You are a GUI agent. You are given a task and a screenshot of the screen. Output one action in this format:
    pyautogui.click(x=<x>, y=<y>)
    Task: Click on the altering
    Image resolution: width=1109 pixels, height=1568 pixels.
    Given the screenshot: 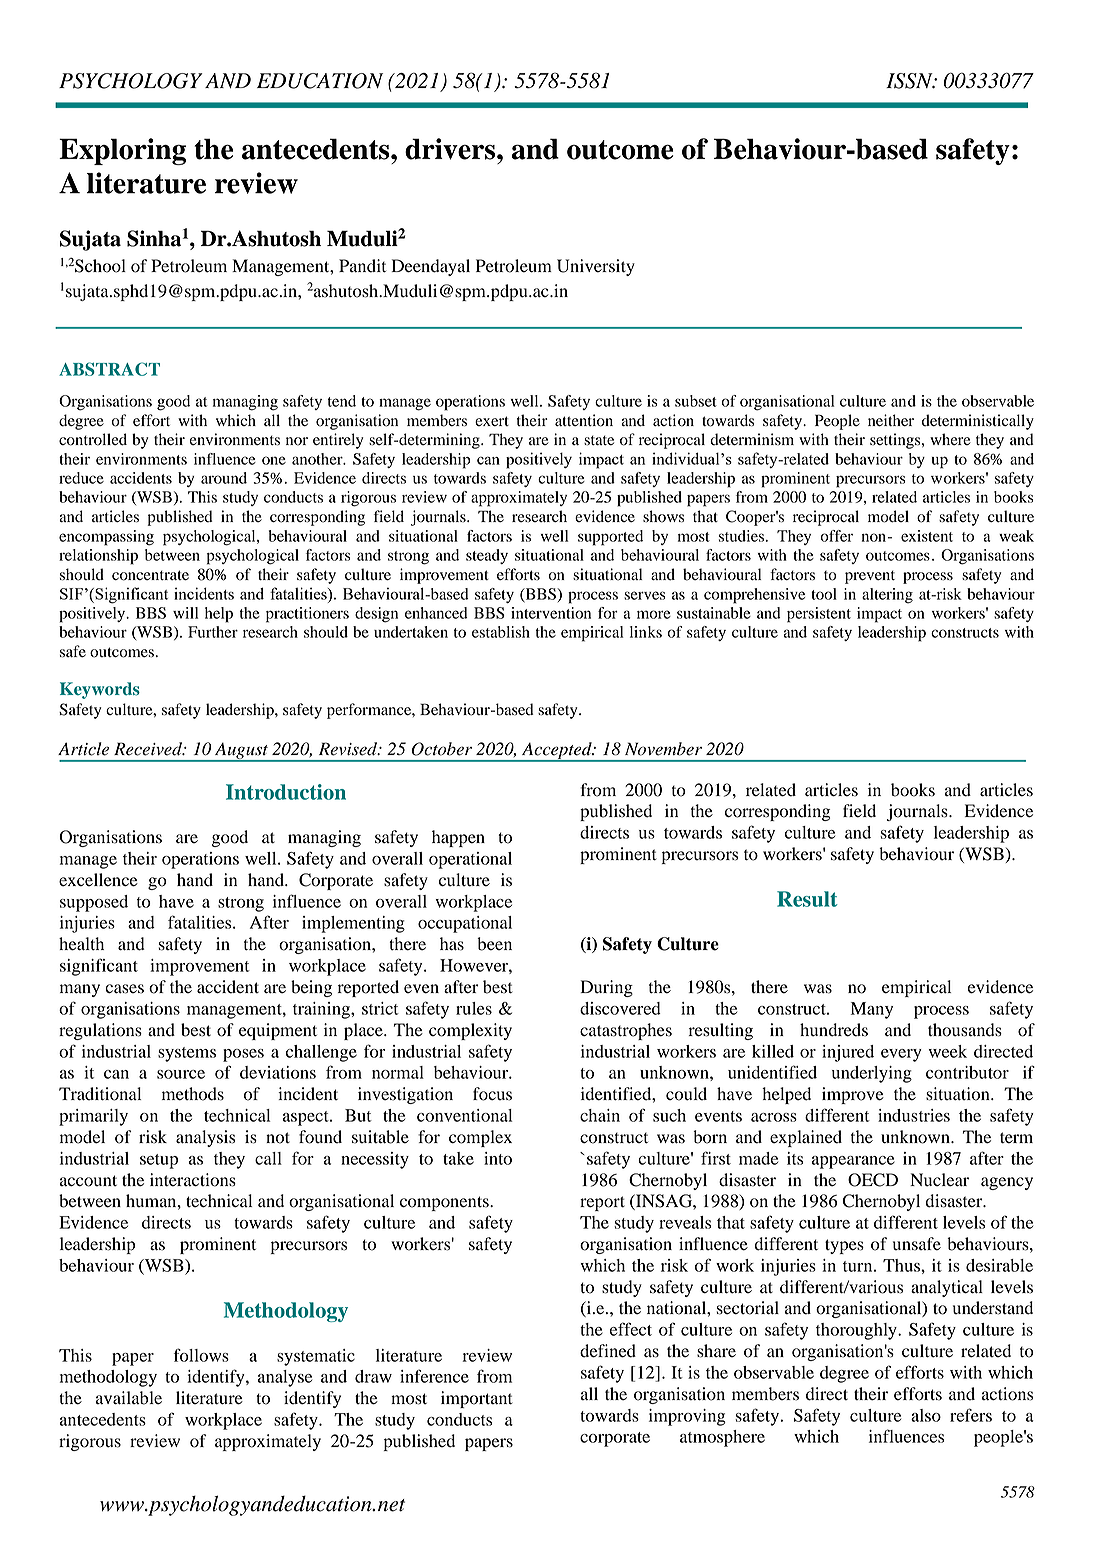 What is the action you would take?
    pyautogui.click(x=887, y=596)
